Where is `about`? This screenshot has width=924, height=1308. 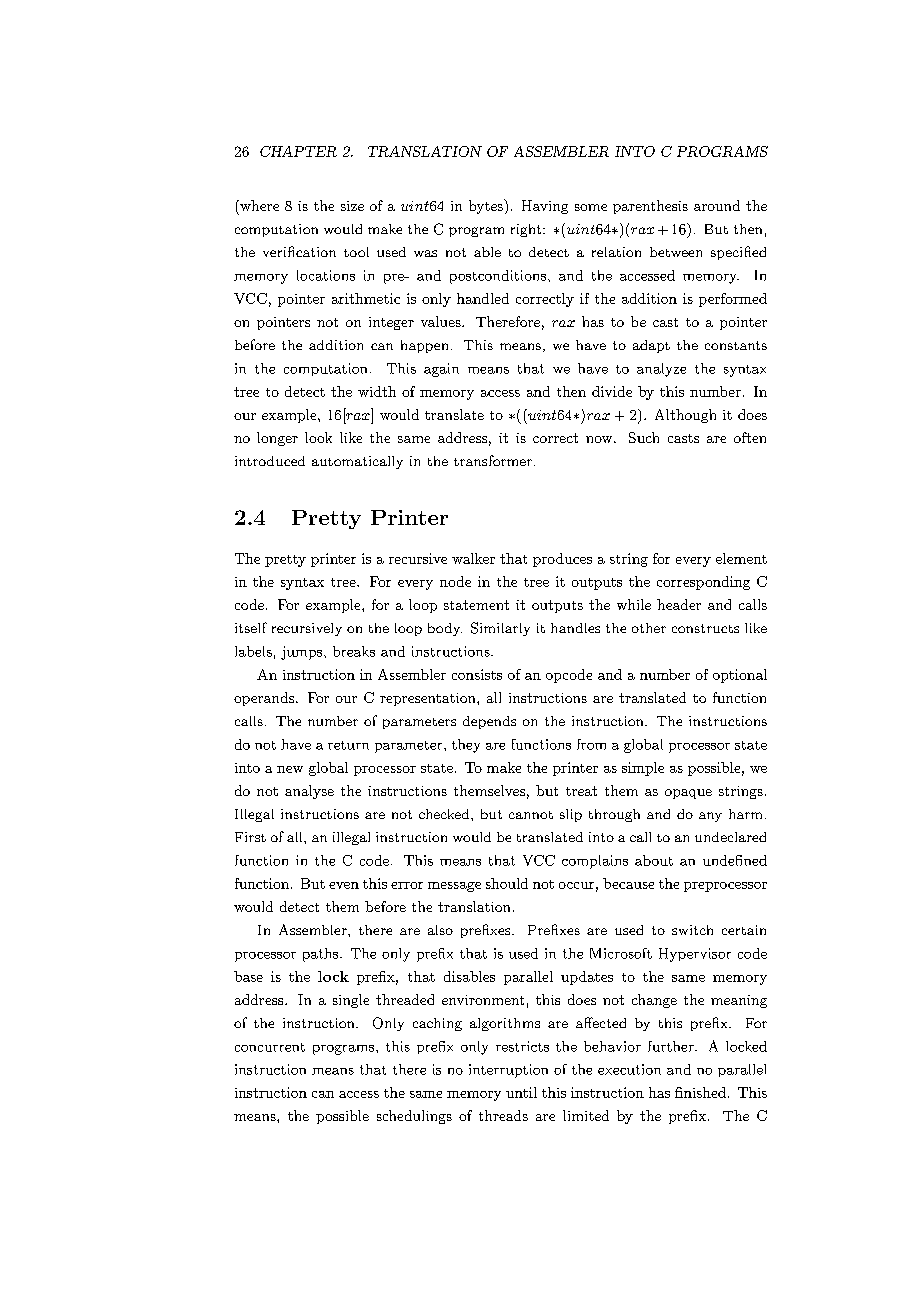
about is located at coordinates (654, 860).
